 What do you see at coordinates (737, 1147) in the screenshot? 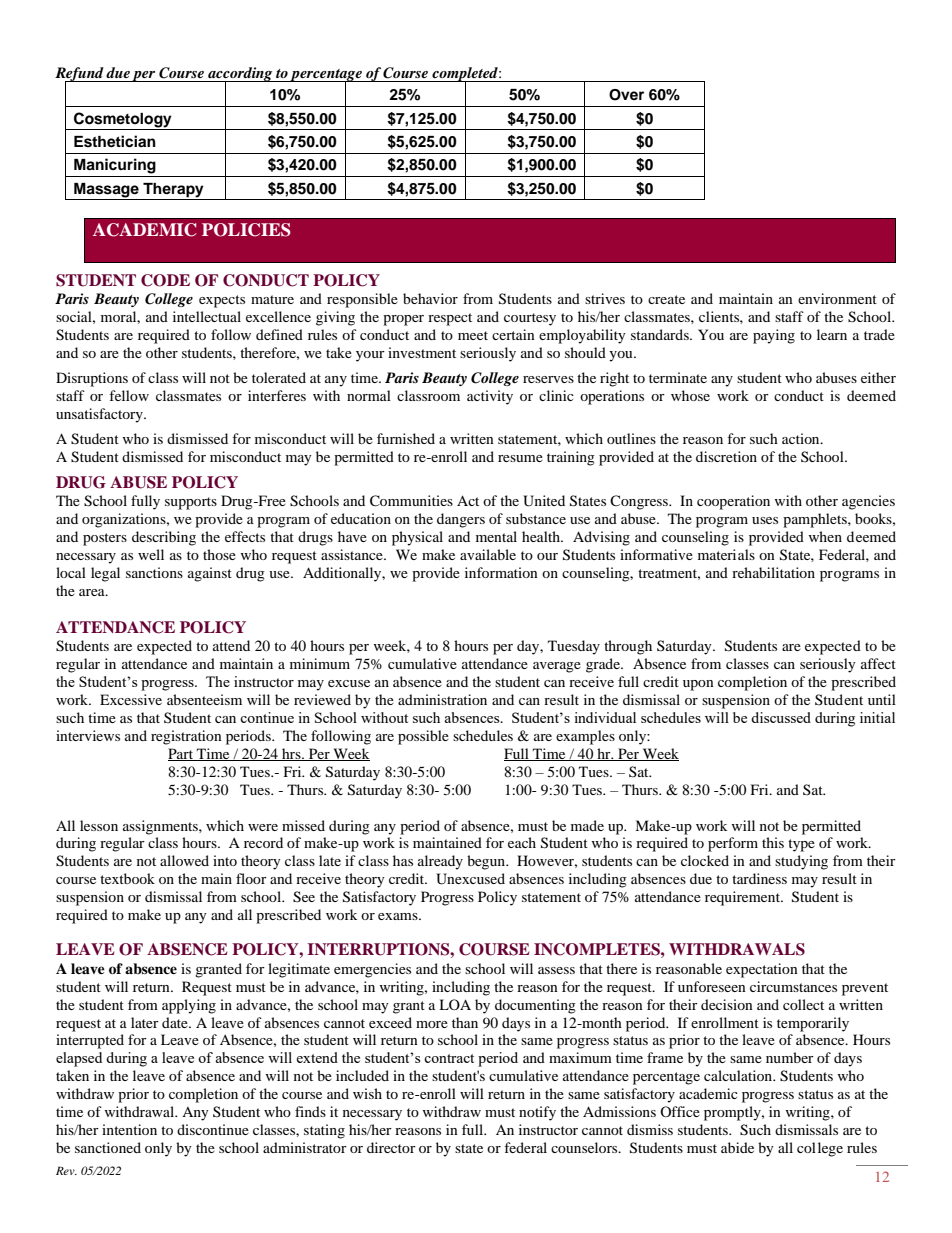
I see `abide` at bounding box center [737, 1147].
